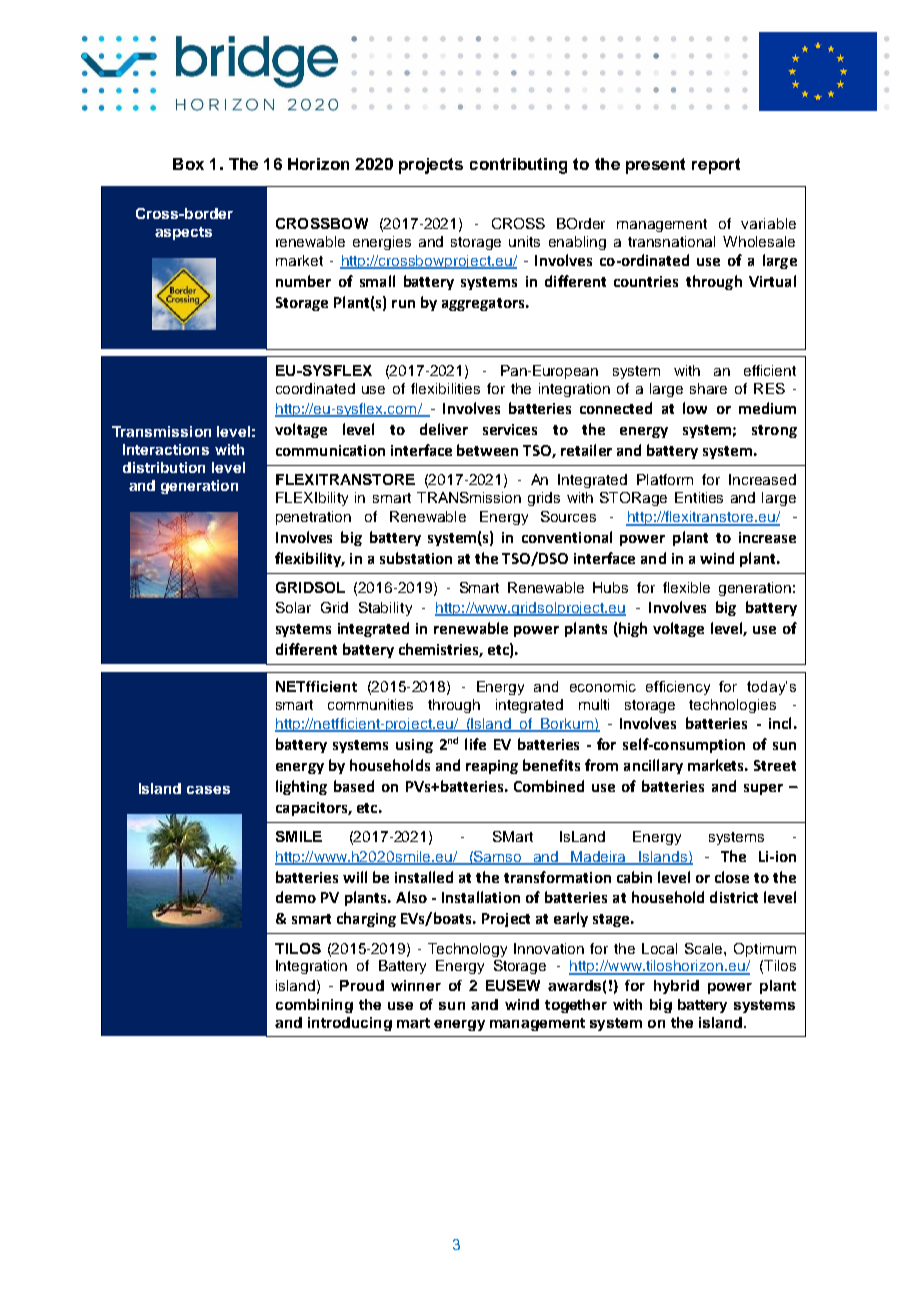 Image resolution: width=924 pixels, height=1308 pixels. Describe the element at coordinates (716, 166) in the screenshot. I see `report` at that location.
